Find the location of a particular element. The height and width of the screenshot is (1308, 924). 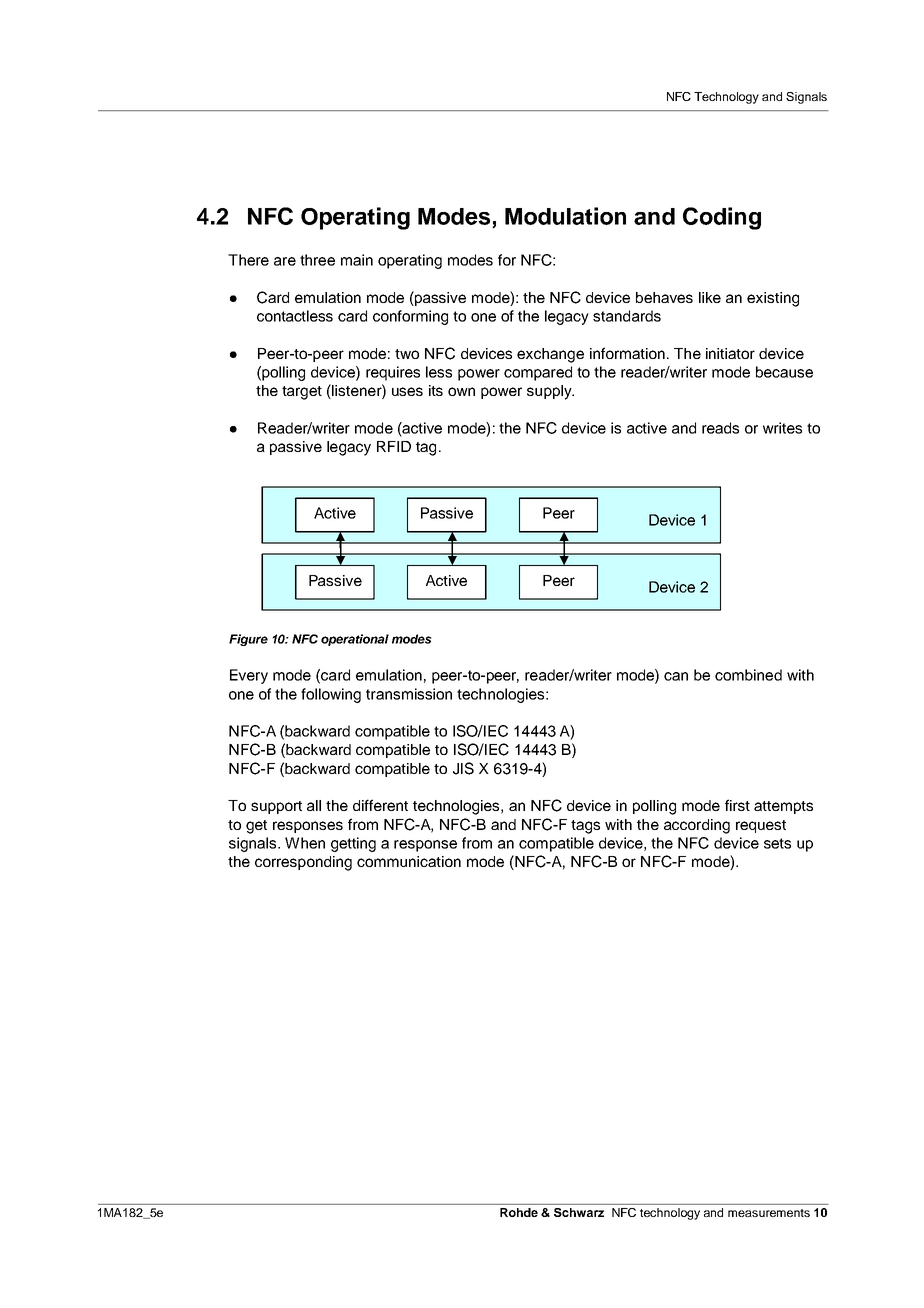

tags is located at coordinates (585, 827).
